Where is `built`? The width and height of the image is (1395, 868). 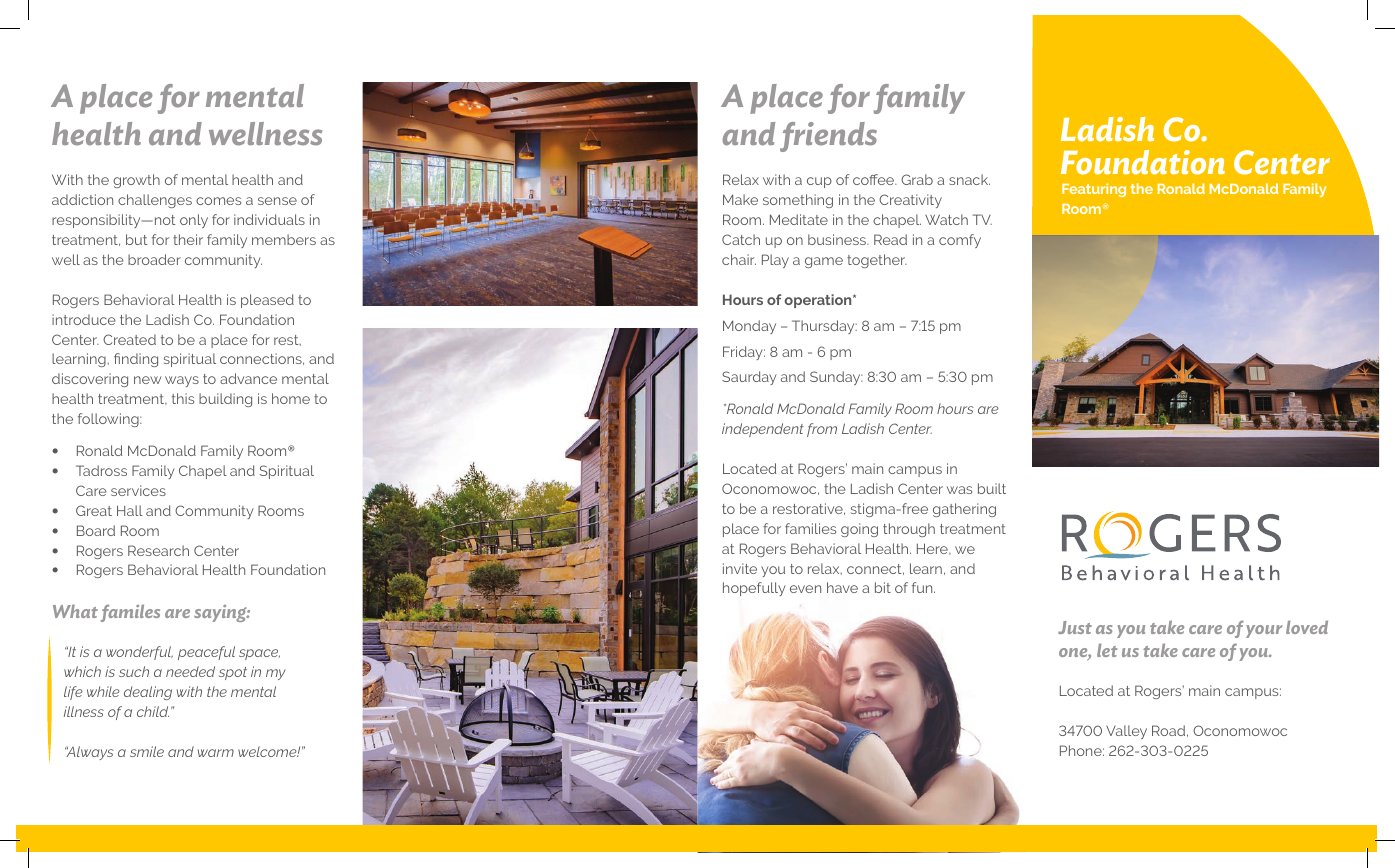 built is located at coordinates (992, 488).
